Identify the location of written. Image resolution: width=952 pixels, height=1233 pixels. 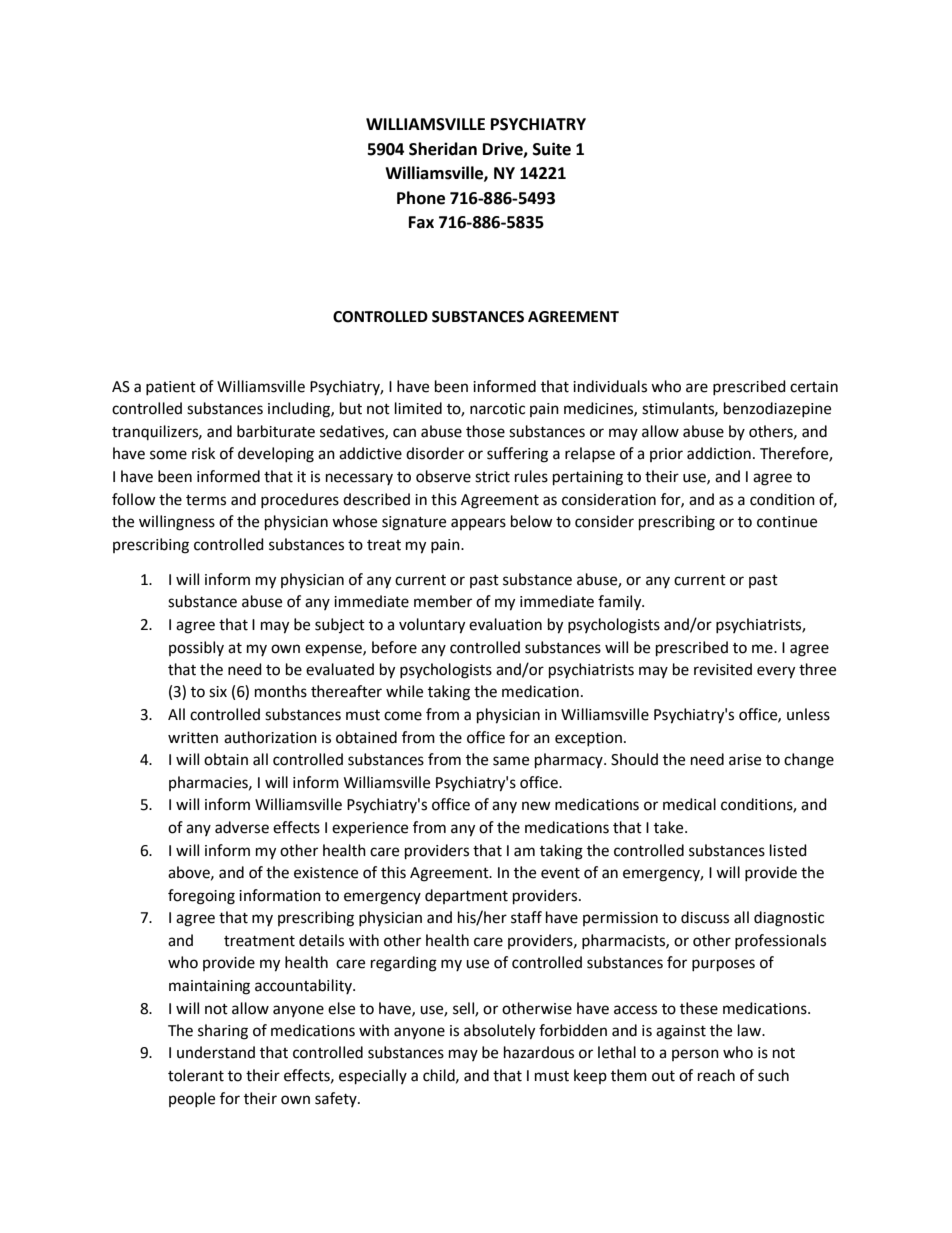
(193, 738).
